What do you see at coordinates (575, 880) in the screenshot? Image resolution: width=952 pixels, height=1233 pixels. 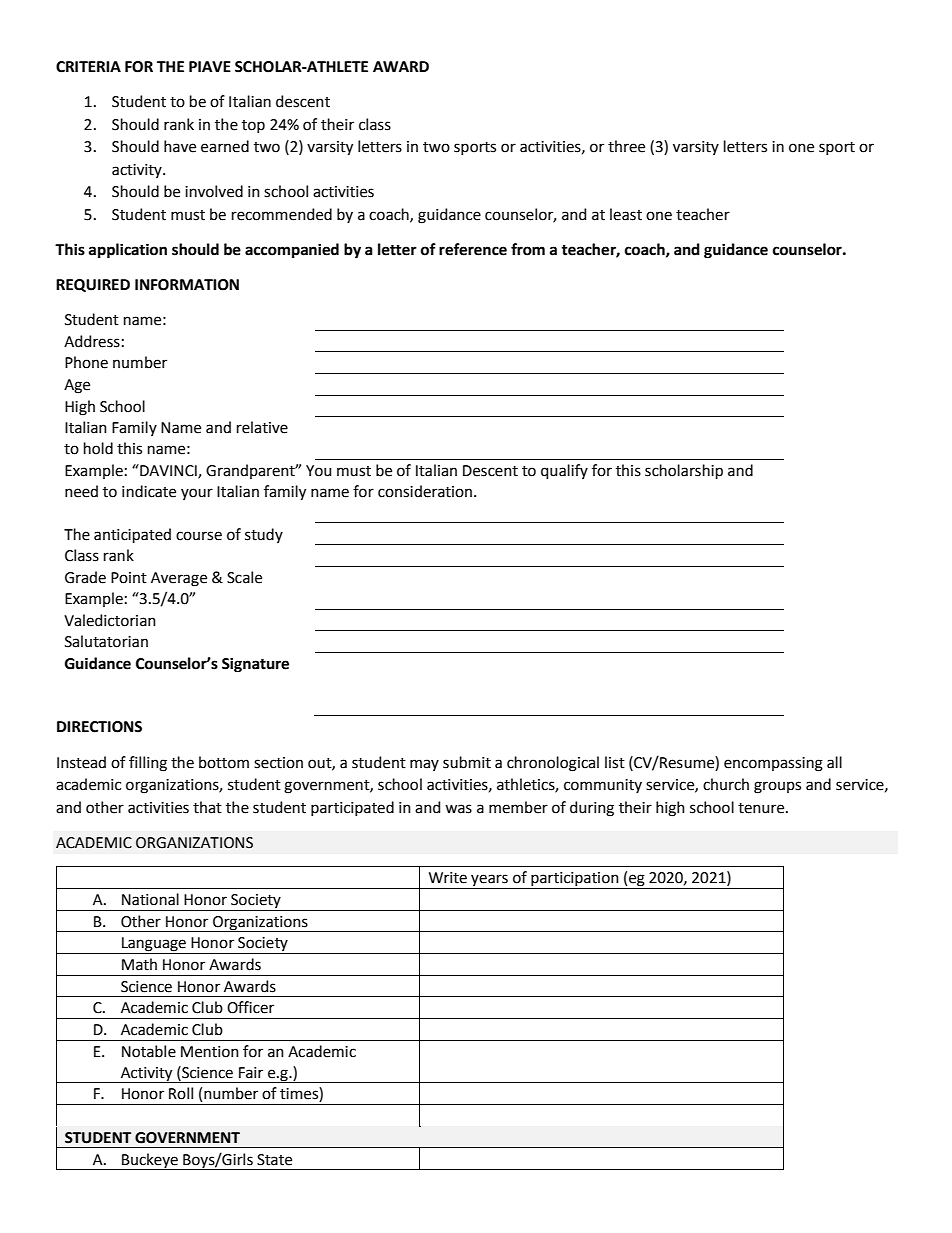 I see `participation` at bounding box center [575, 880].
